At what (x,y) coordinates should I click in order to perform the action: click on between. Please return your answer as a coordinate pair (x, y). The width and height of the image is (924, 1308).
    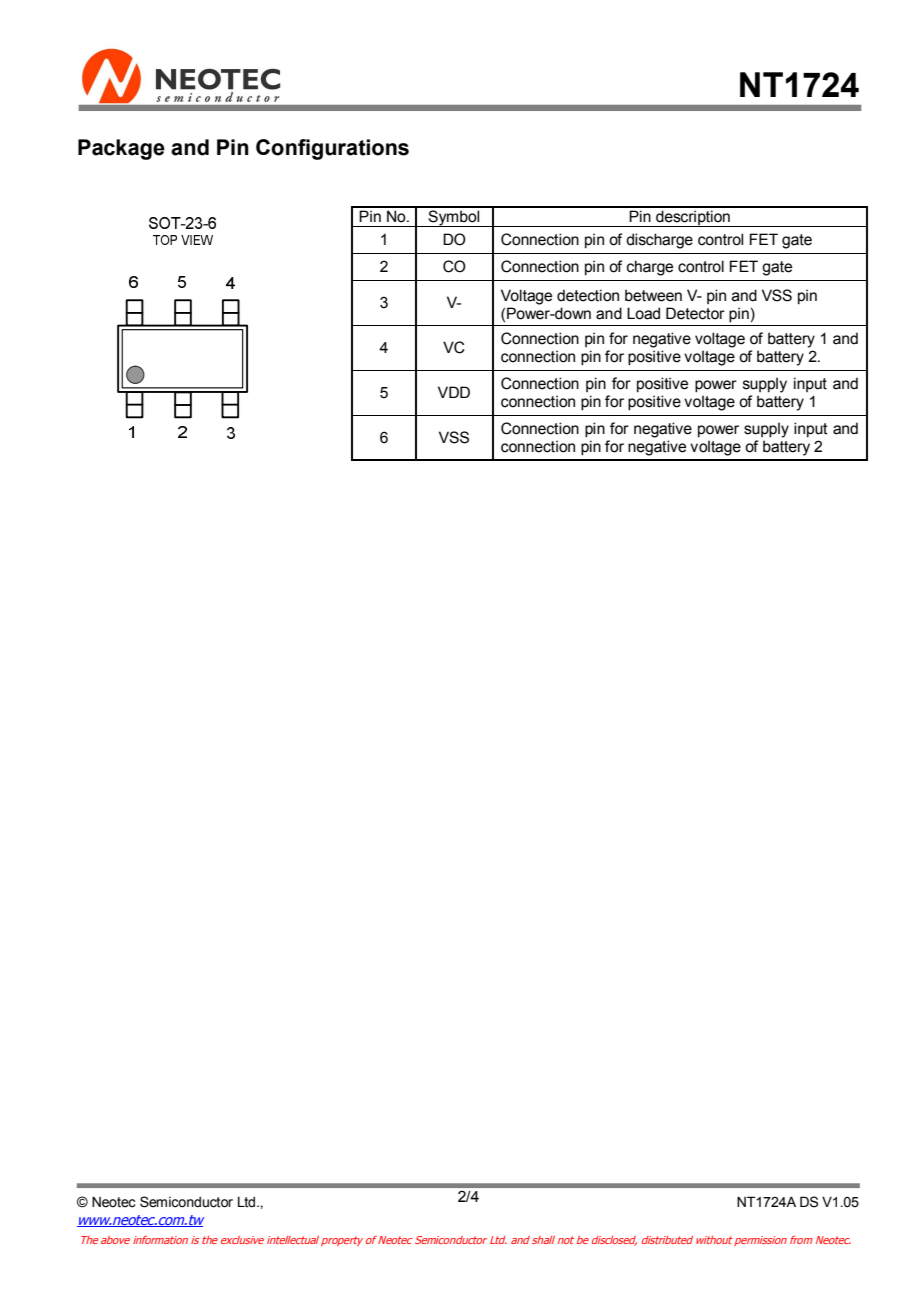
    Looking at the image, I should click on (653, 295).
